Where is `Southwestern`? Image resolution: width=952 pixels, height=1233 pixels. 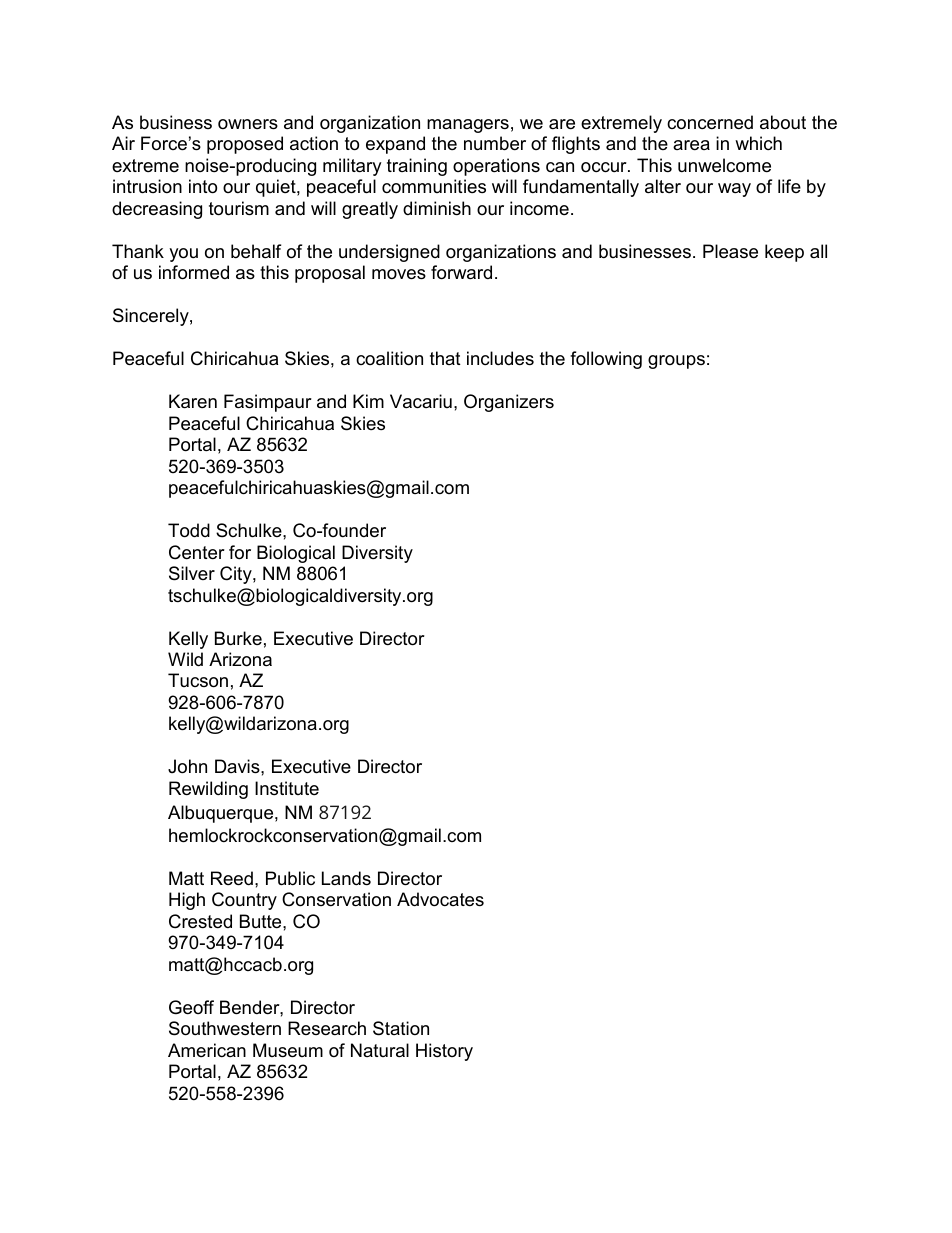 Southwestern is located at coordinates (225, 1028).
